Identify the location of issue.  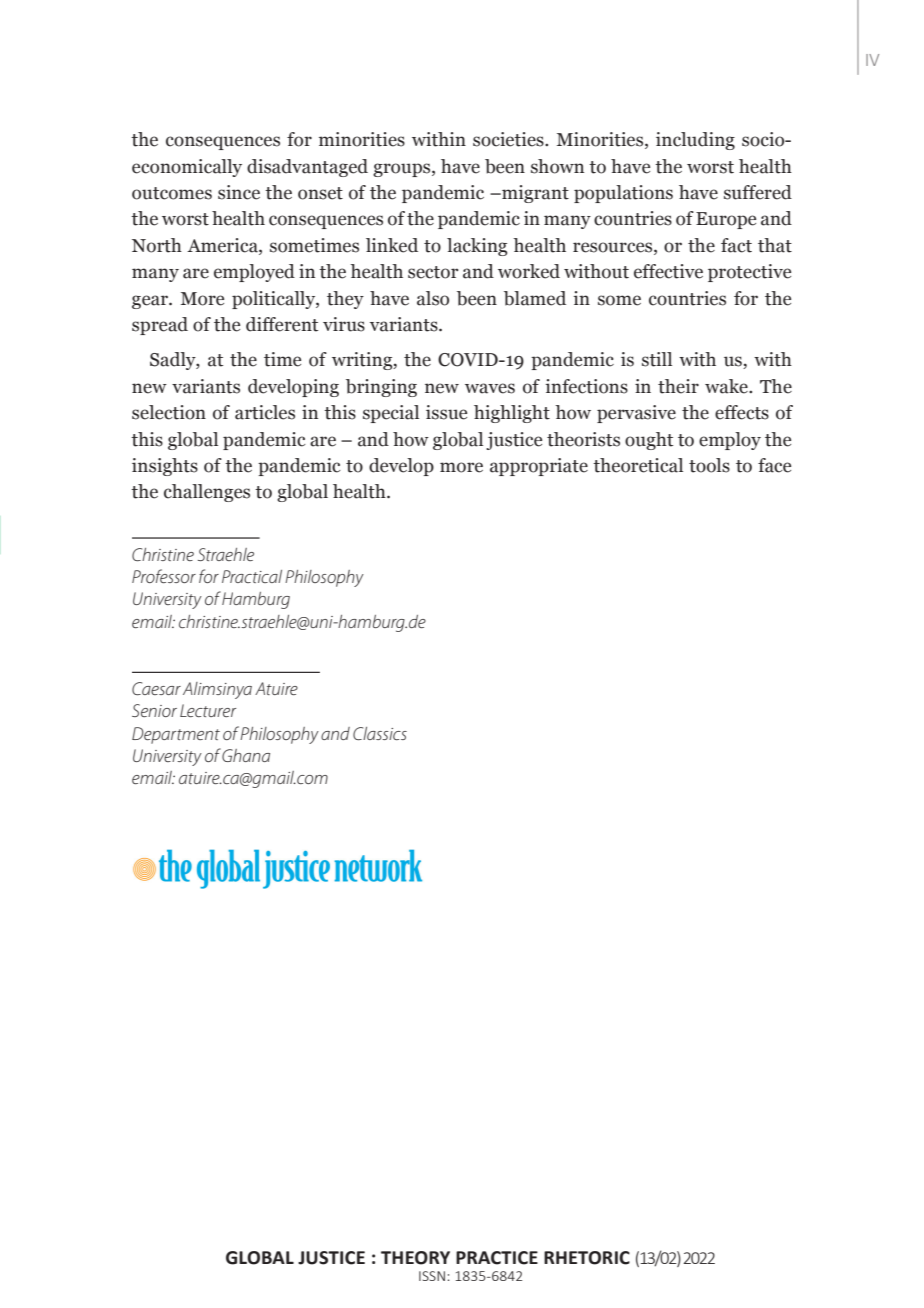
(446, 412).
